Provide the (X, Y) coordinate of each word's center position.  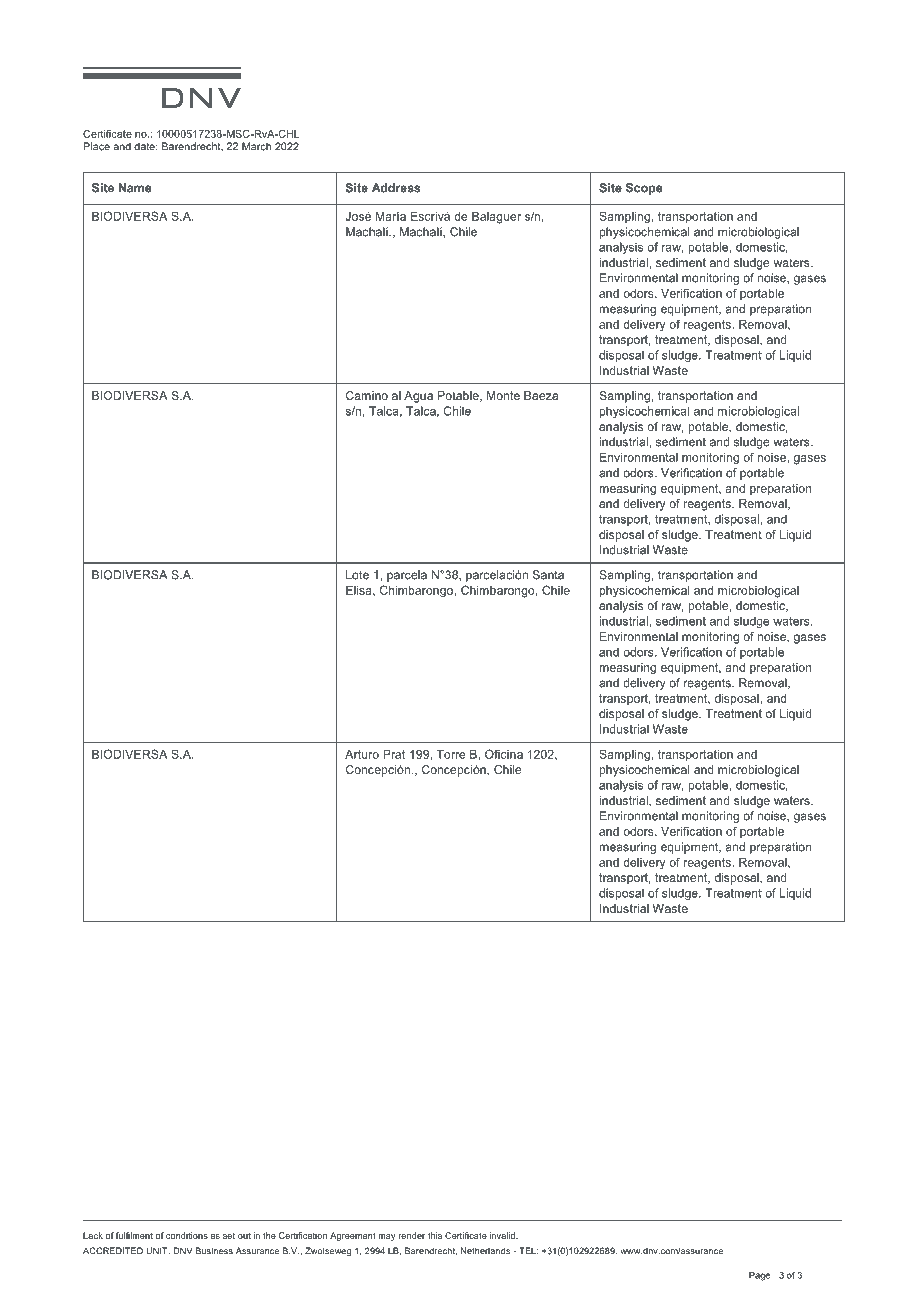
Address (396, 188)
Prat (394, 754)
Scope (644, 189)
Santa (548, 575)
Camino (367, 395)
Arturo (362, 754)
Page (759, 1276)
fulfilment (134, 1235)
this (435, 1235)
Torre (451, 754)
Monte (503, 395)
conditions (187, 1235)
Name (135, 188)
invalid (503, 1235)
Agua (418, 397)
